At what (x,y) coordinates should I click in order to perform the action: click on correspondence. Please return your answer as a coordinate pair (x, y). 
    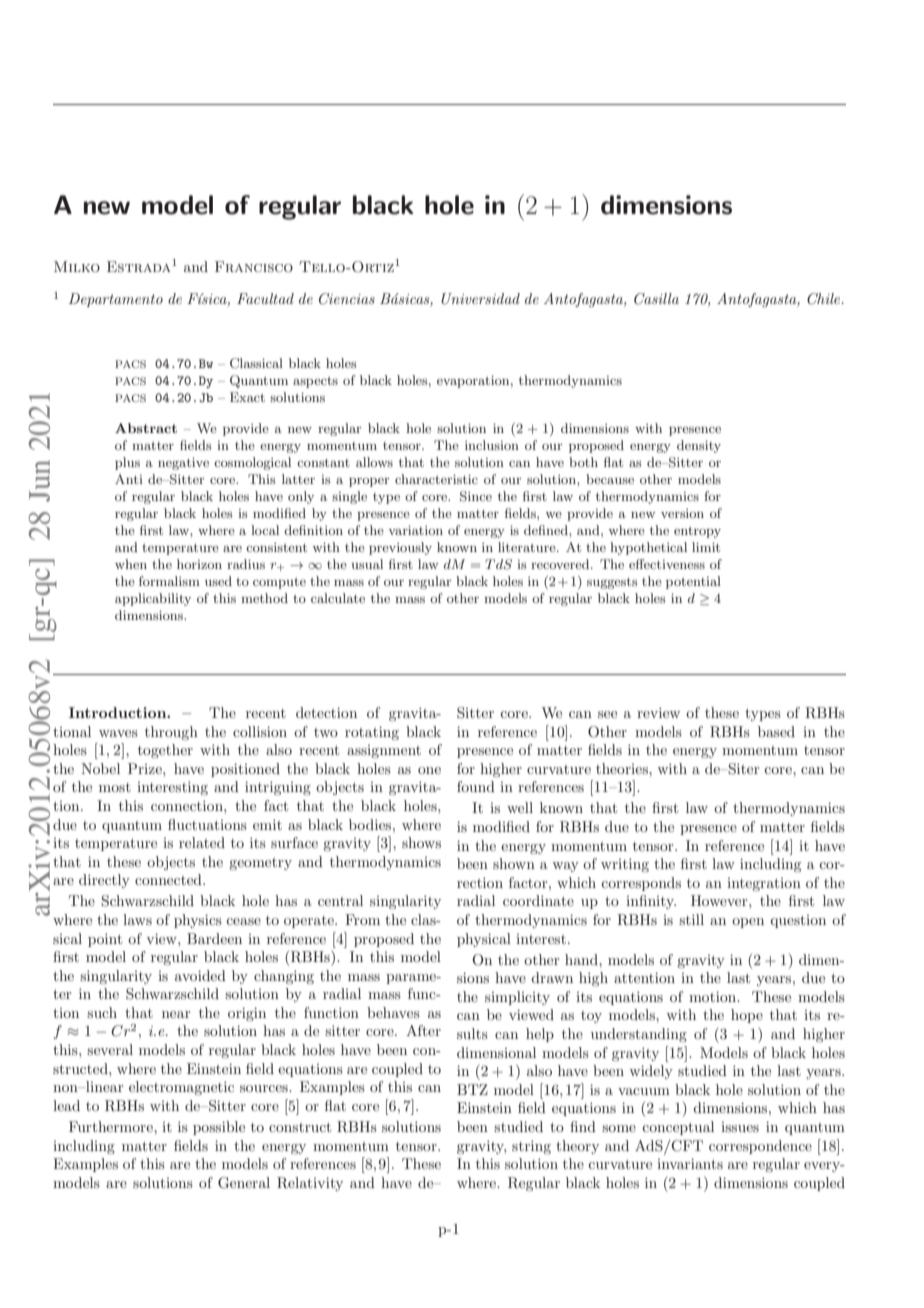
    Looking at the image, I should click on (760, 1147).
